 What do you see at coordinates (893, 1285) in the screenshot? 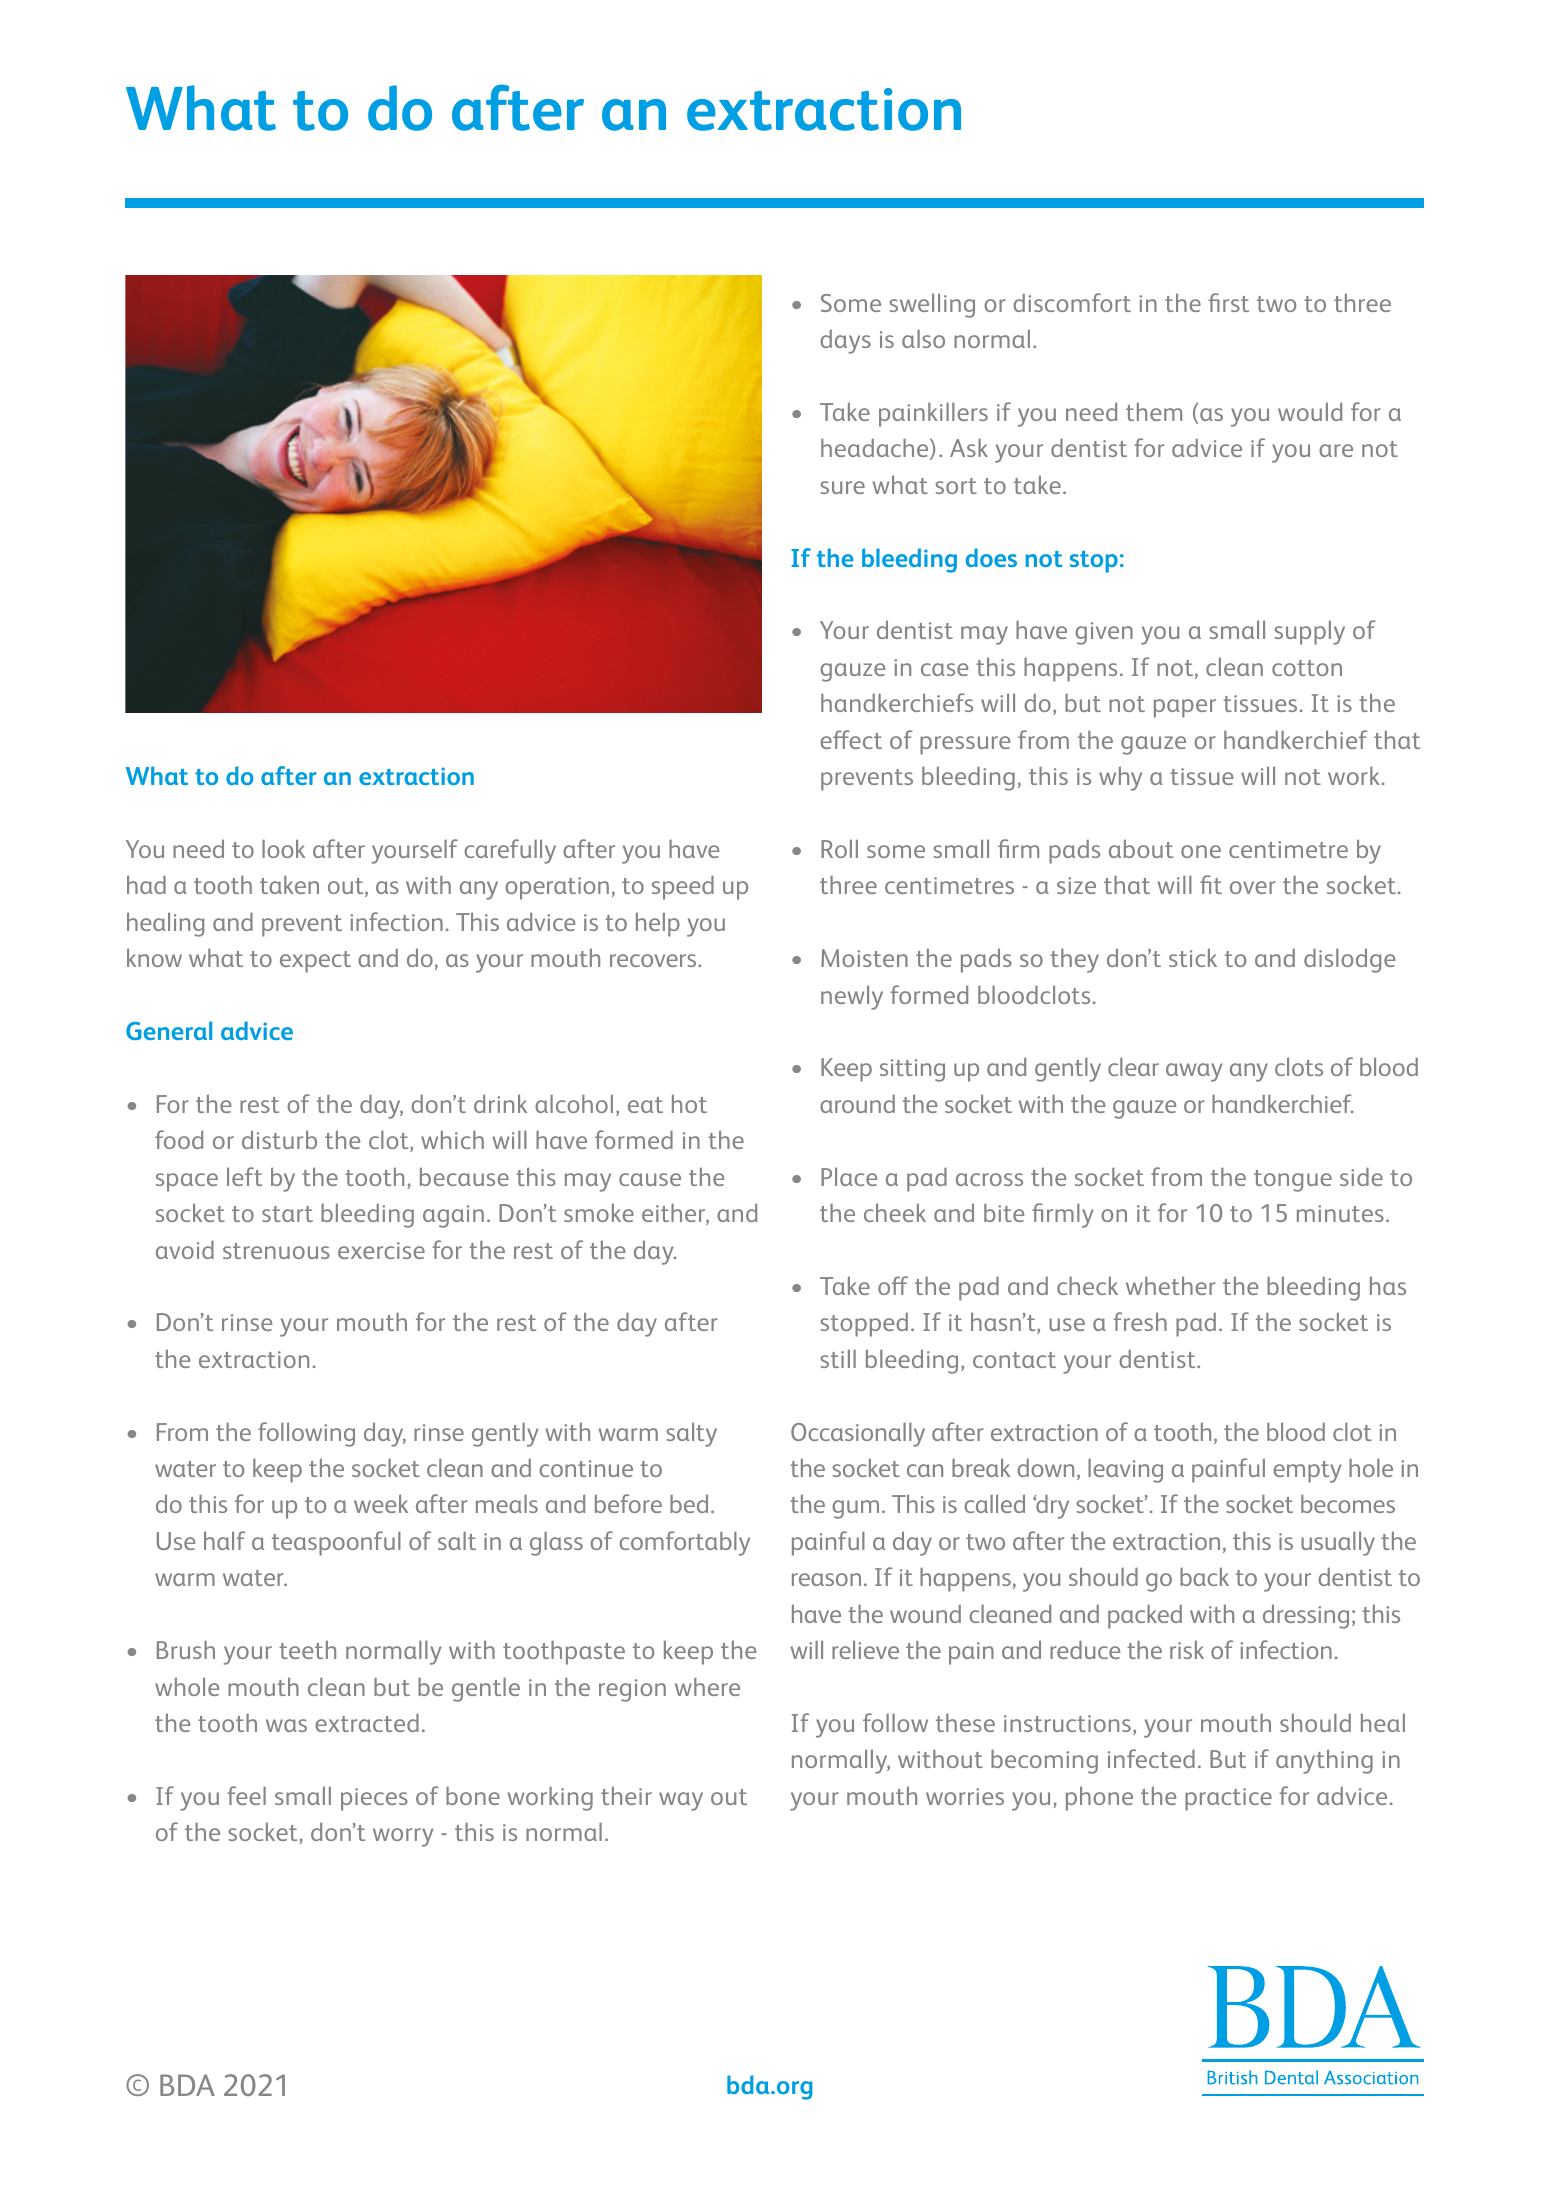
I see `off` at bounding box center [893, 1285].
